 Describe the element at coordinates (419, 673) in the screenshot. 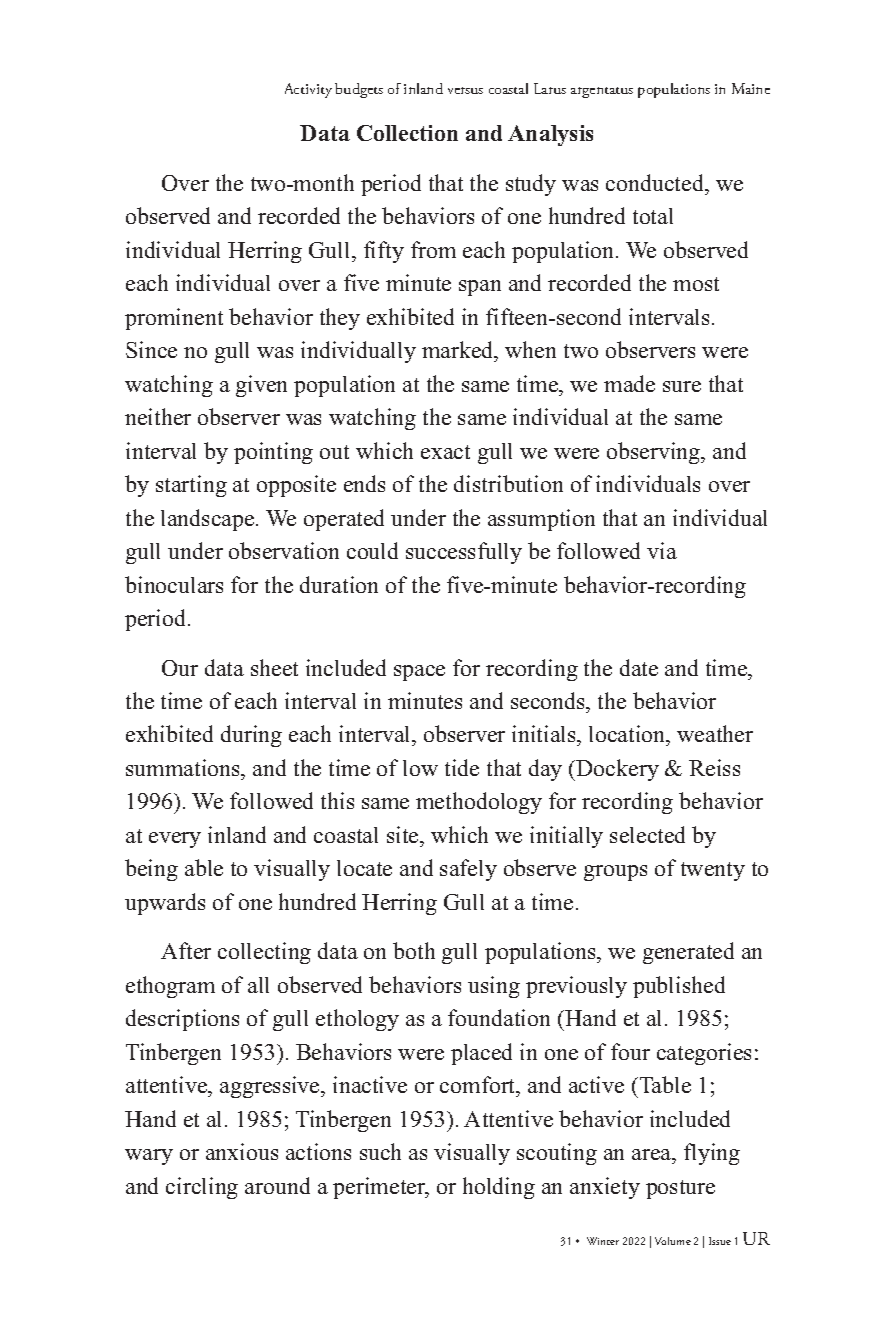

I see `space` at that location.
